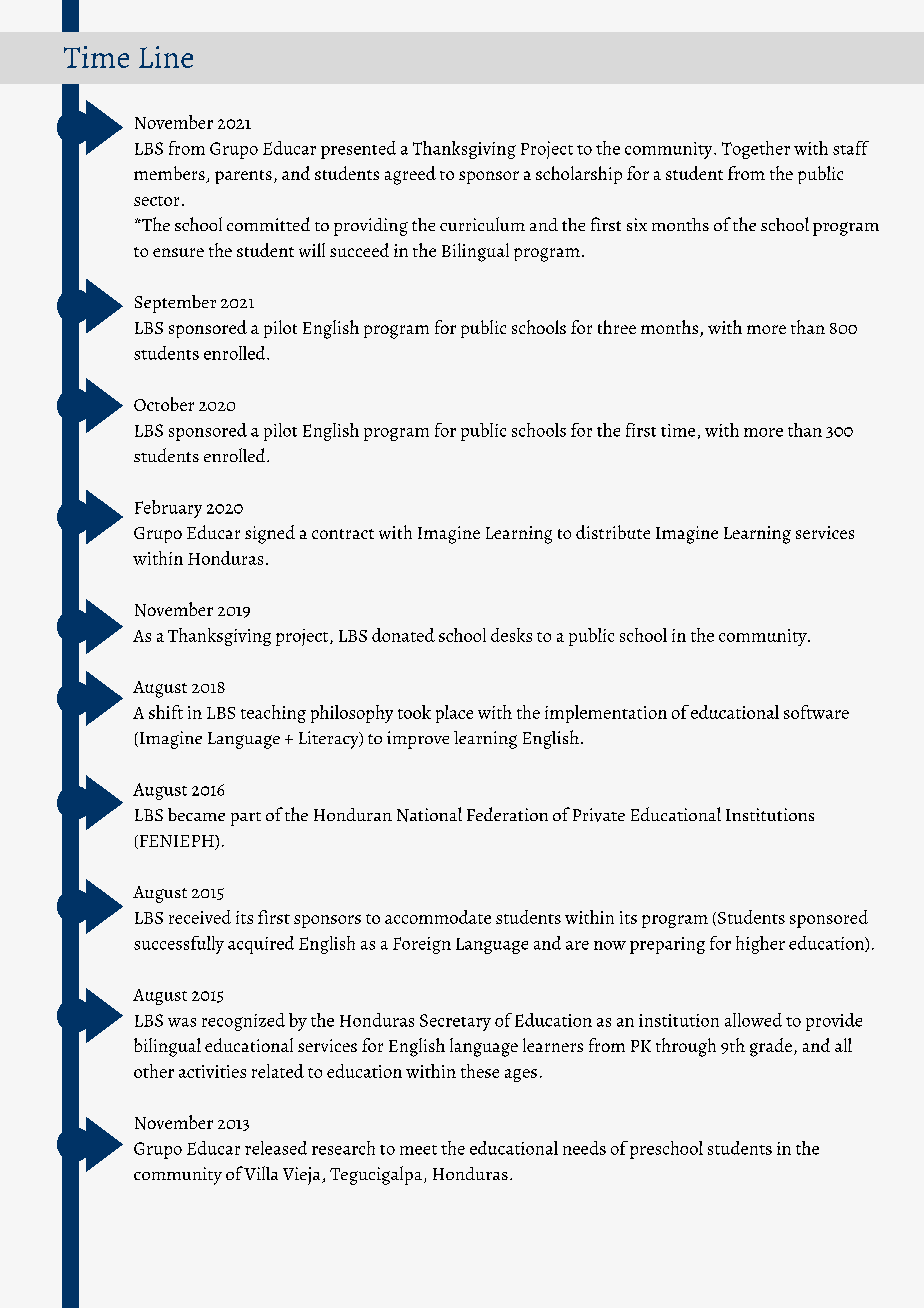 This image has height=1308, width=924. I want to click on software, so click(816, 712).
